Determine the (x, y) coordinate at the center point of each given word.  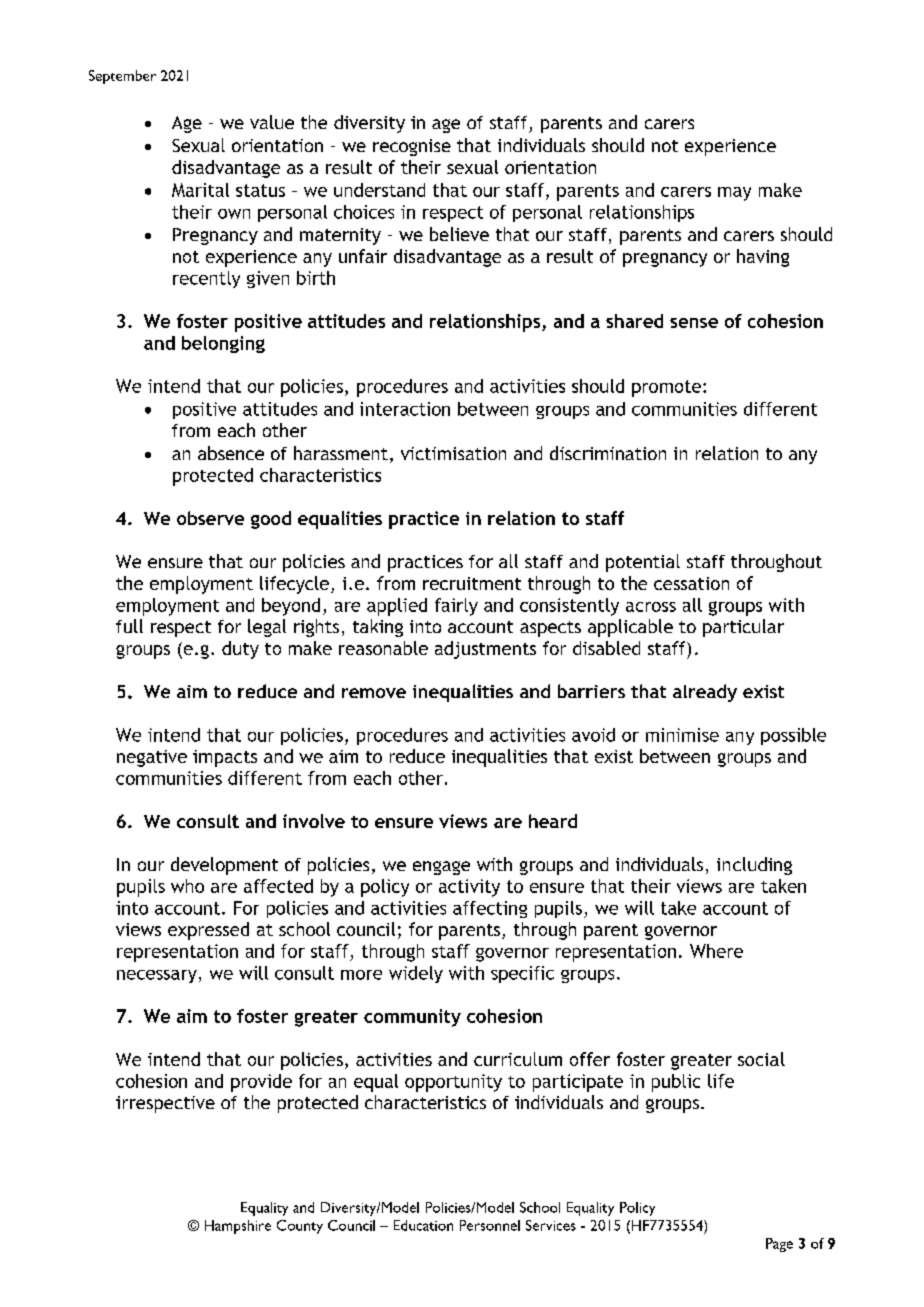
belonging (223, 344)
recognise (412, 147)
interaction (405, 409)
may (734, 194)
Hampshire (238, 1227)
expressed (208, 931)
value (272, 122)
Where (716, 951)
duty (240, 650)
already (705, 693)
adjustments (485, 650)
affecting (490, 909)
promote (666, 388)
